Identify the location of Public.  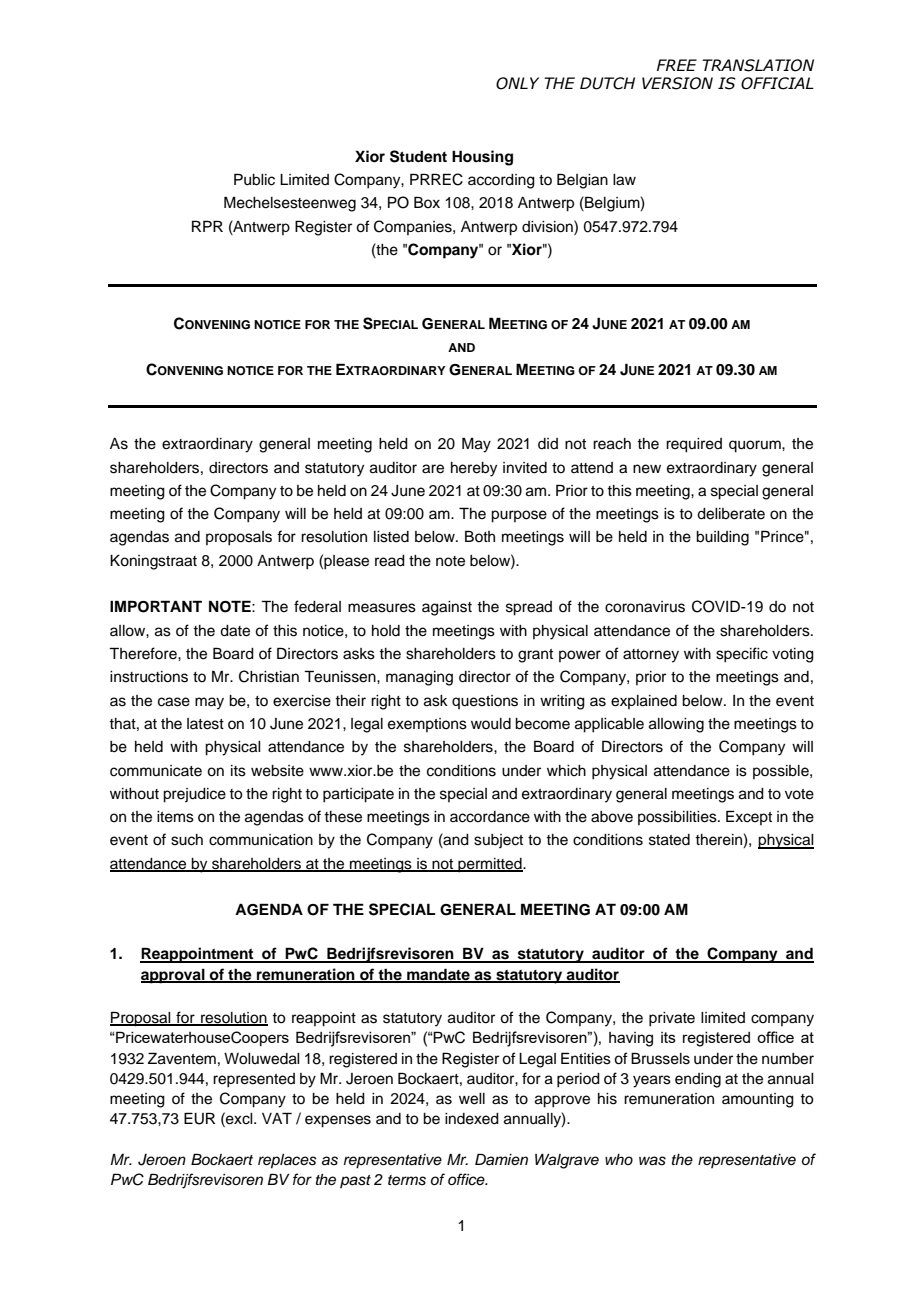
(254, 179).
